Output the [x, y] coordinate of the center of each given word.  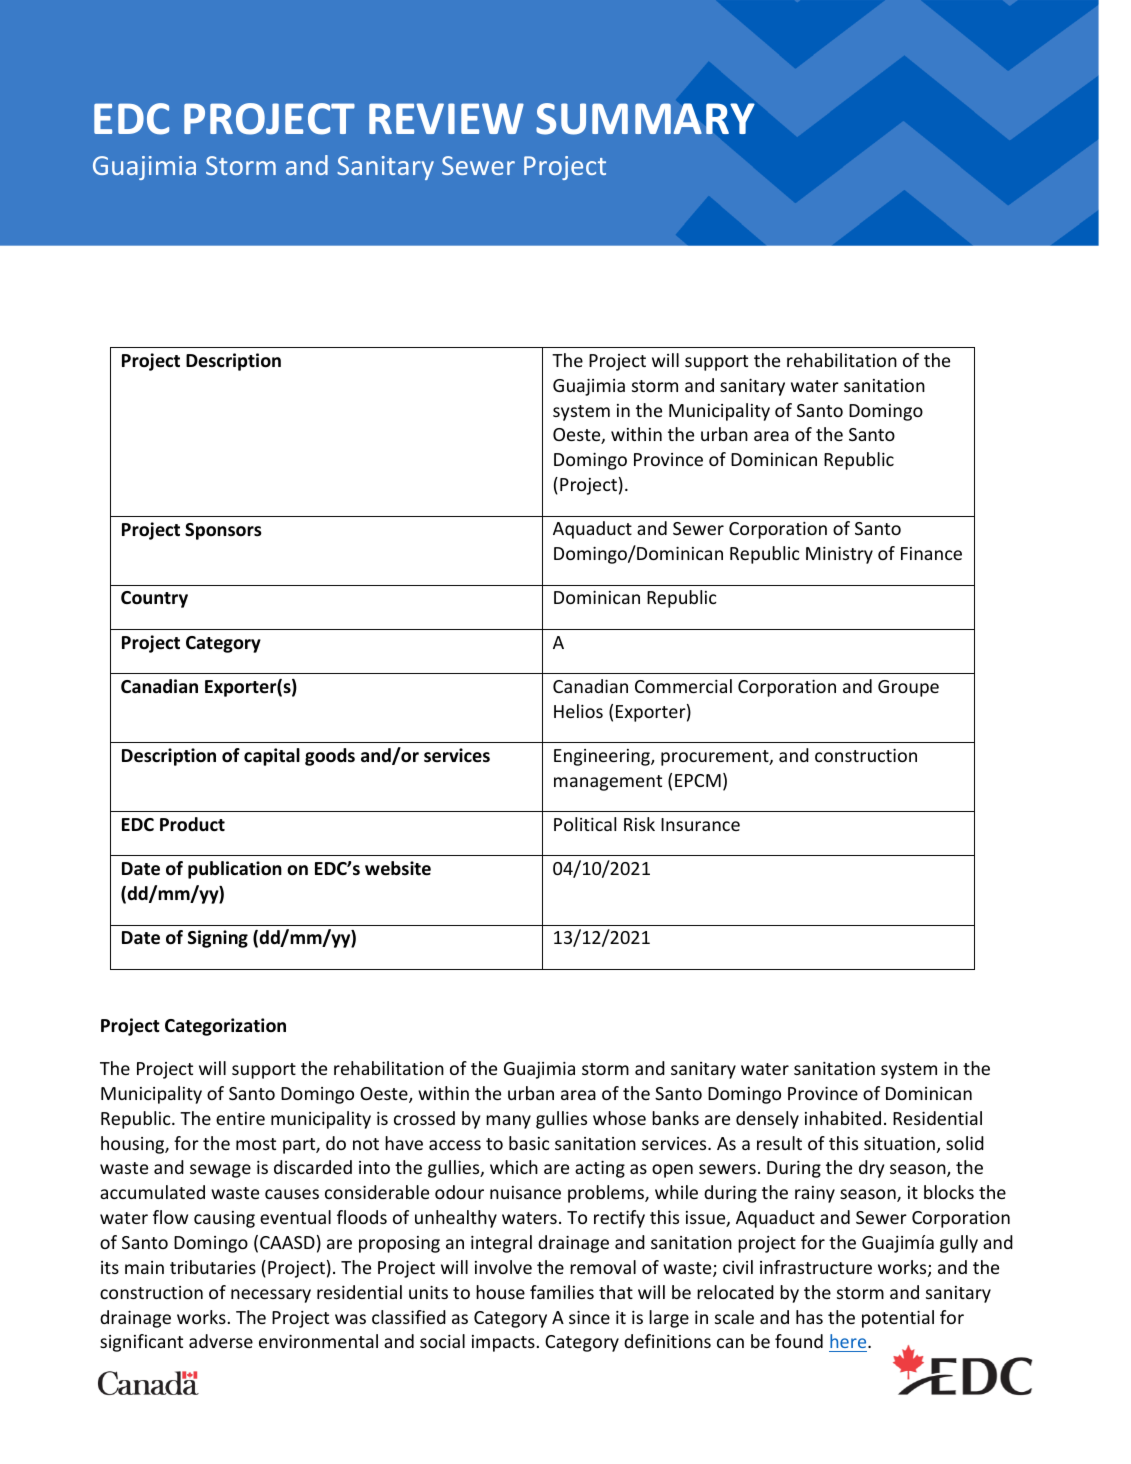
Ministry [839, 555]
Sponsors [223, 531]
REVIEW [446, 118]
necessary [271, 1296]
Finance [931, 553]
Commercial [683, 686]
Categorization [225, 1027]
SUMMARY [645, 119]
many [508, 1122]
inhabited [843, 1118]
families [562, 1292]
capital [272, 757]
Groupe [908, 688]
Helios [578, 711]
